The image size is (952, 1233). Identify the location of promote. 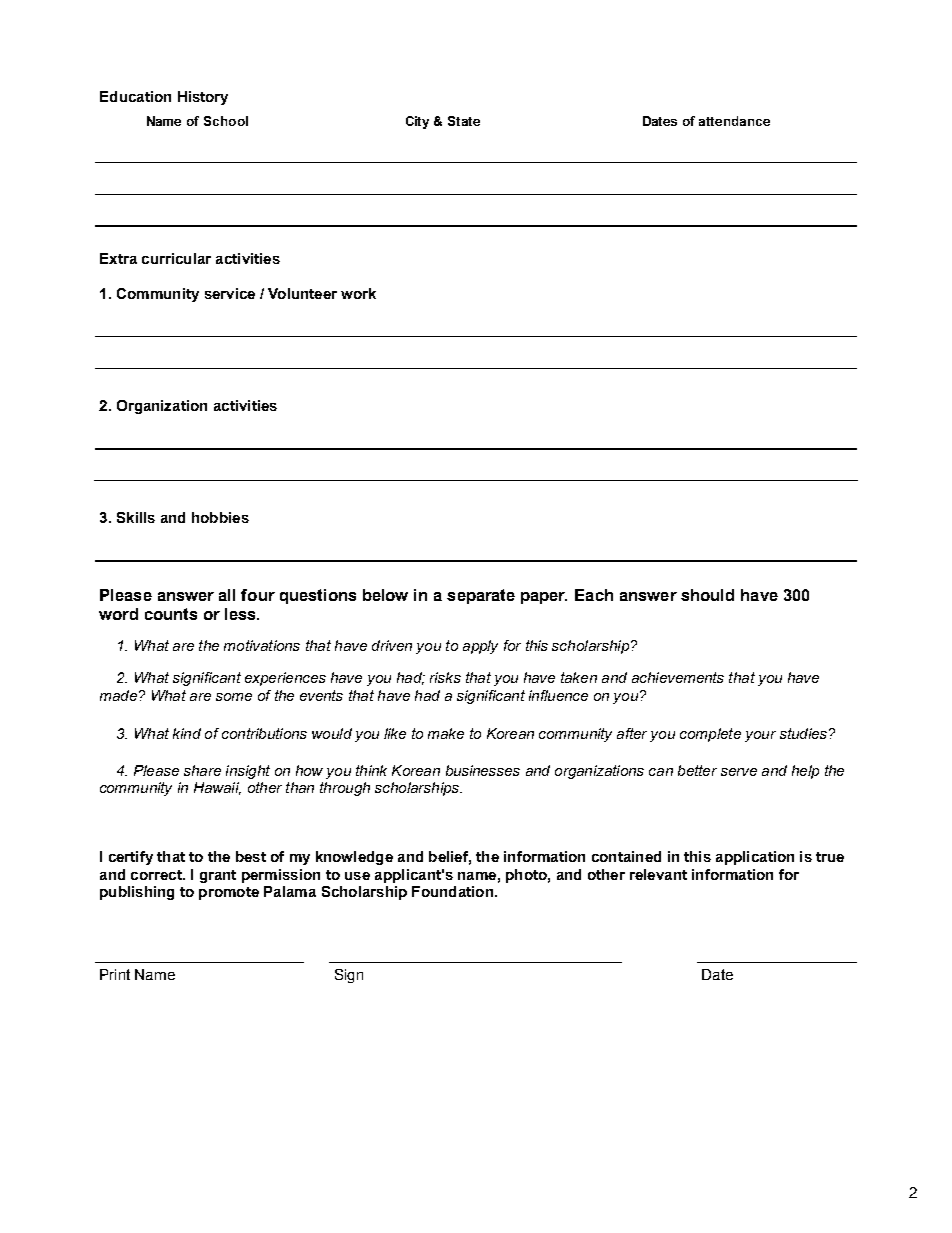
(229, 893).
